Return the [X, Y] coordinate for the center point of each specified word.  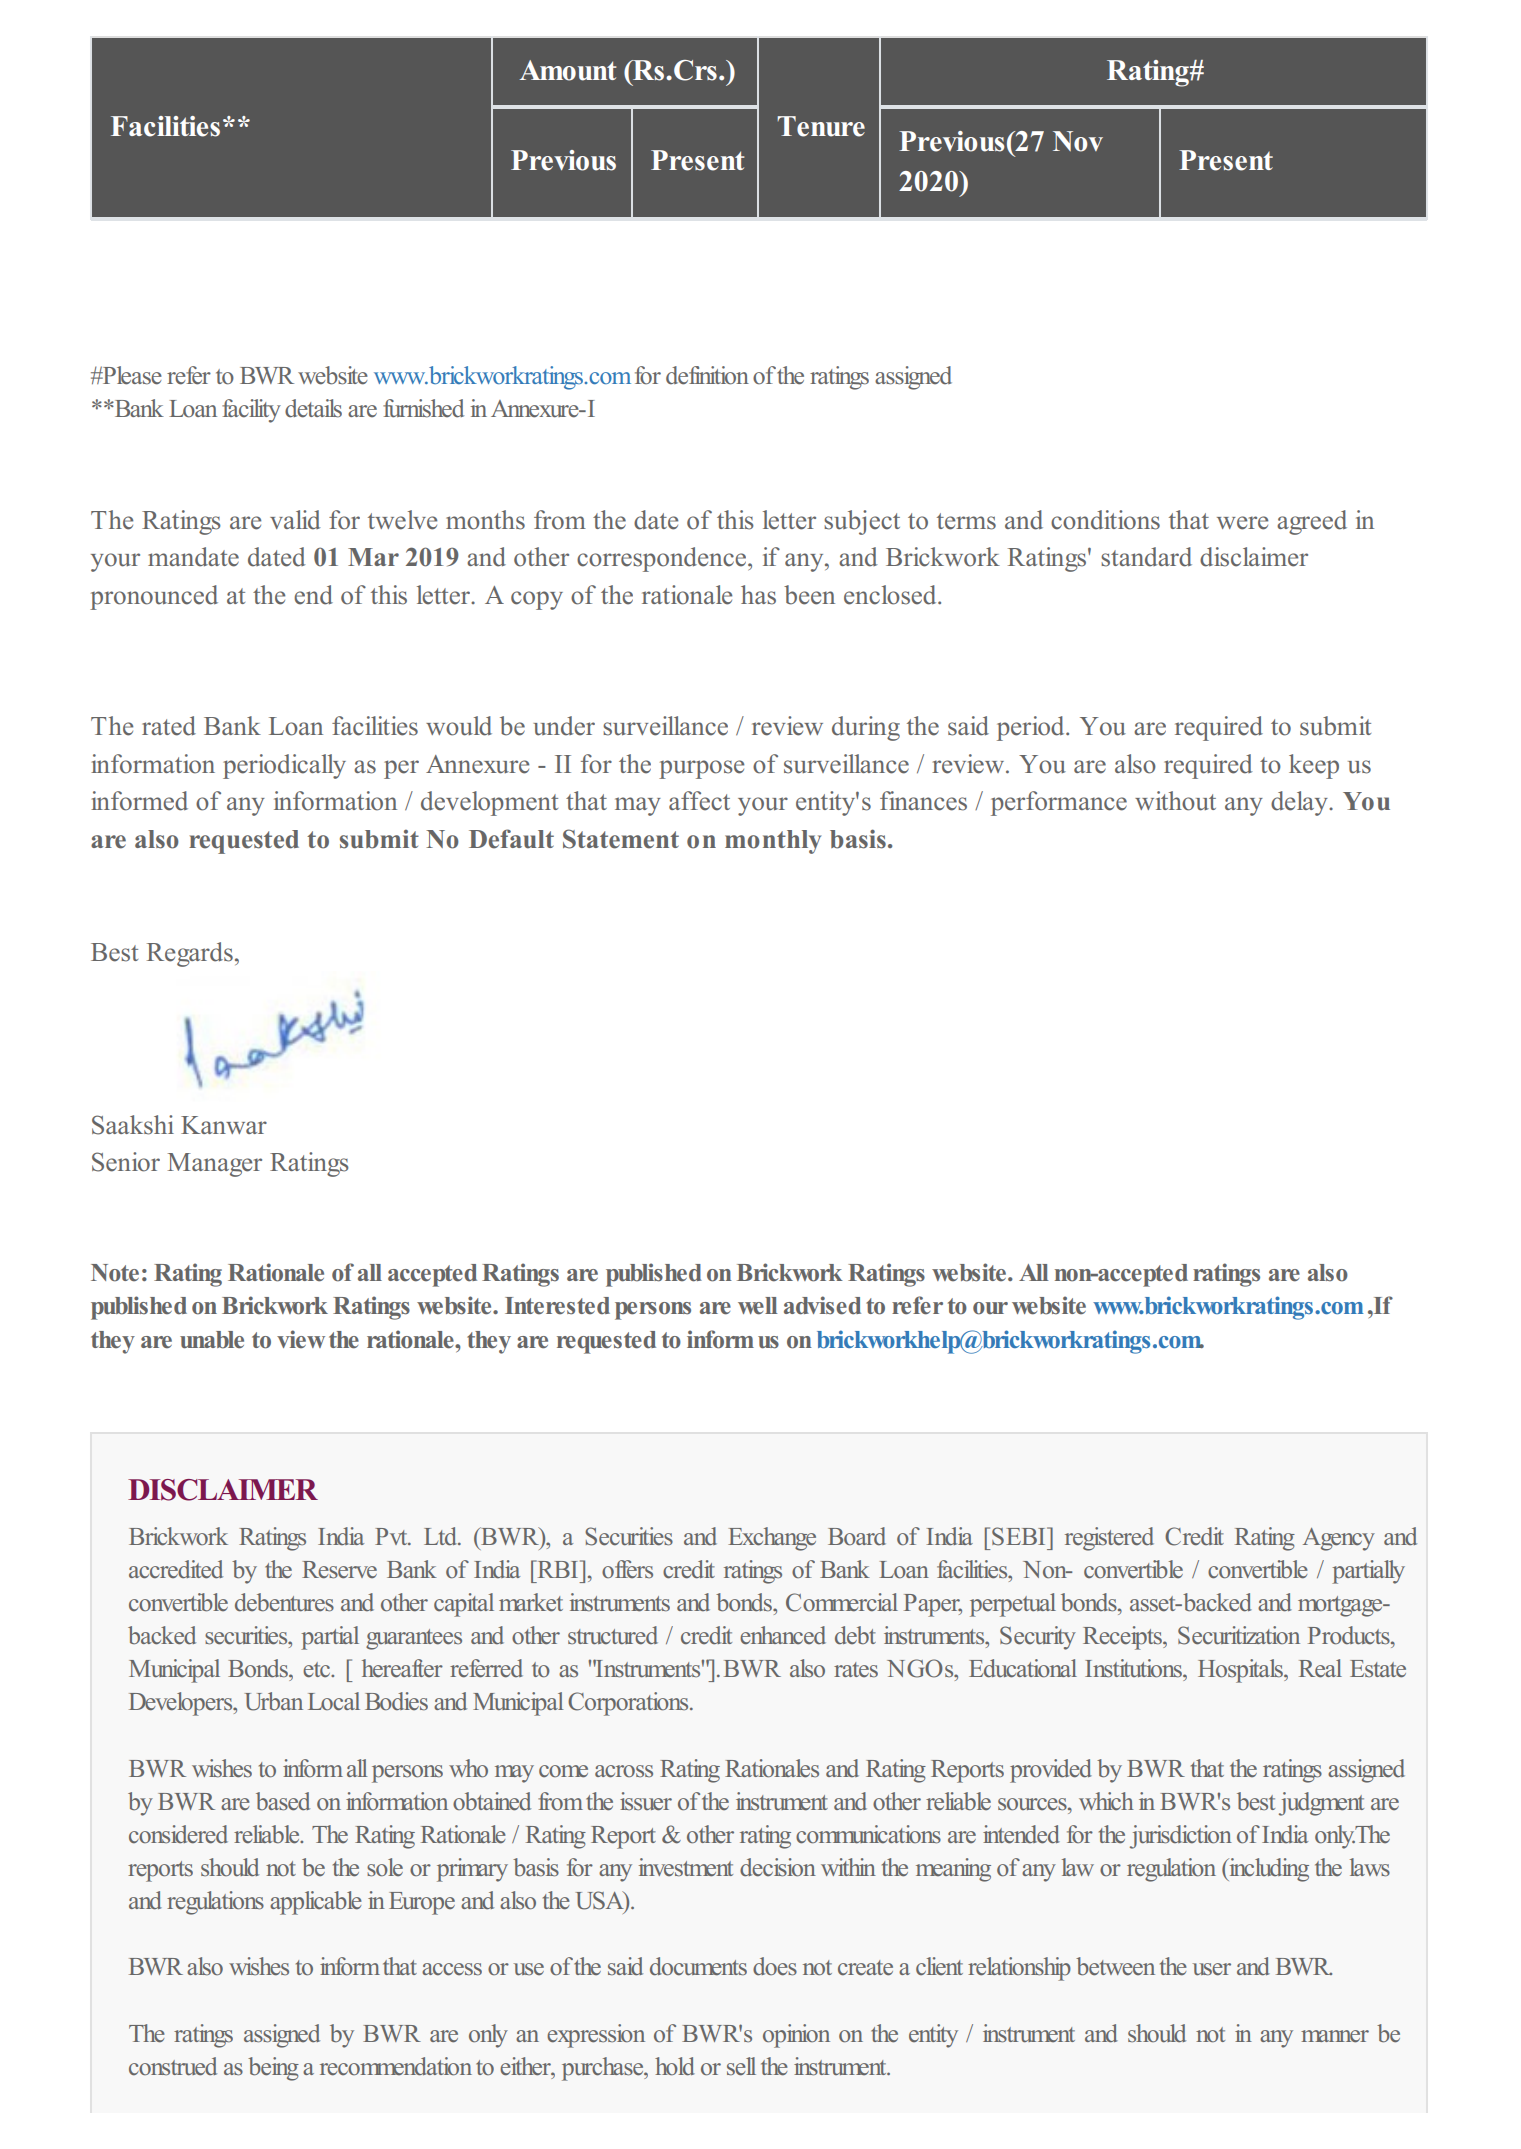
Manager [215, 1165]
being [273, 2069]
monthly [773, 842]
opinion [796, 2036]
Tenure [821, 126]
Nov [1078, 141]
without [1175, 801]
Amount [567, 70]
